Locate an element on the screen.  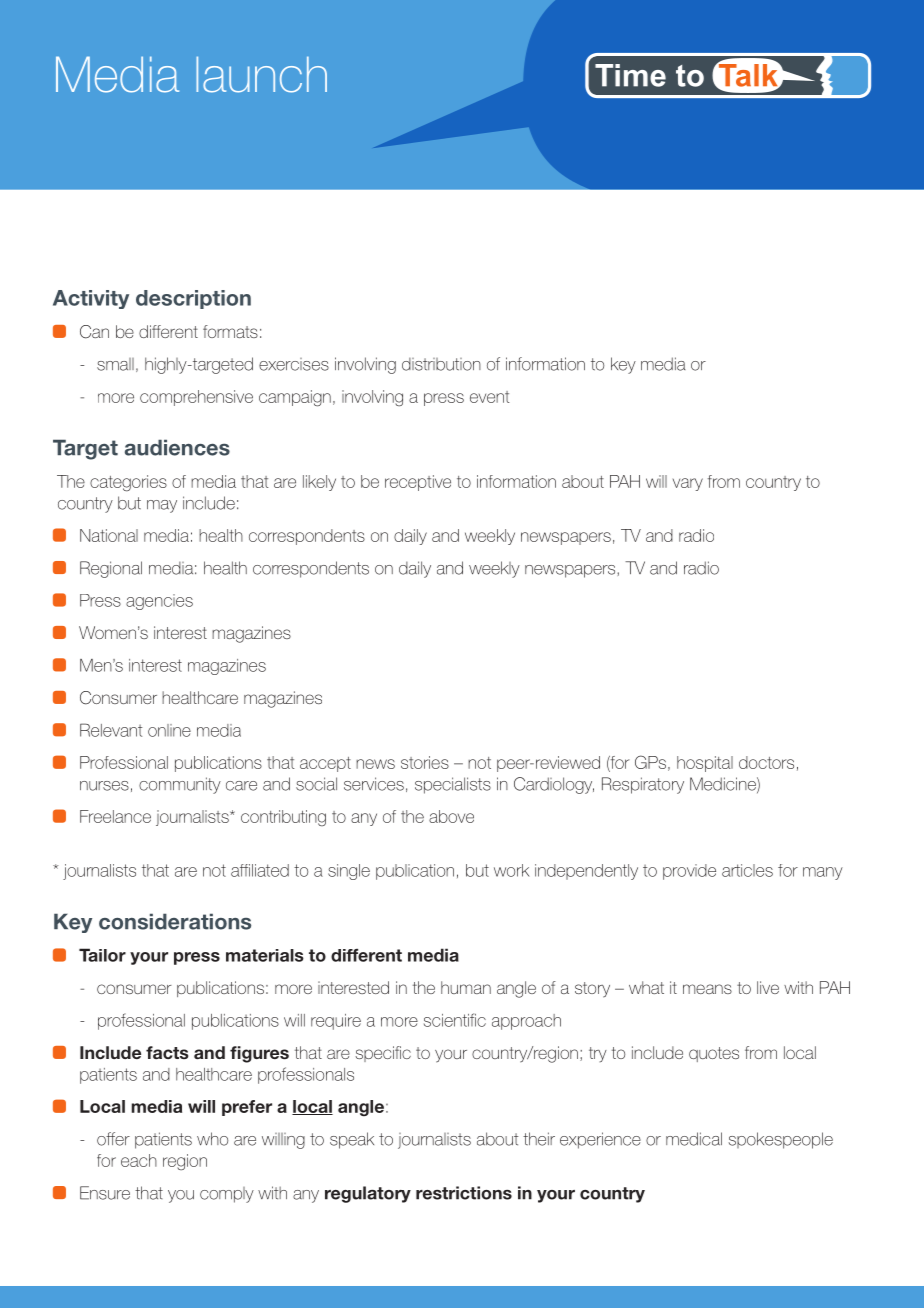
launch is located at coordinates (261, 74).
